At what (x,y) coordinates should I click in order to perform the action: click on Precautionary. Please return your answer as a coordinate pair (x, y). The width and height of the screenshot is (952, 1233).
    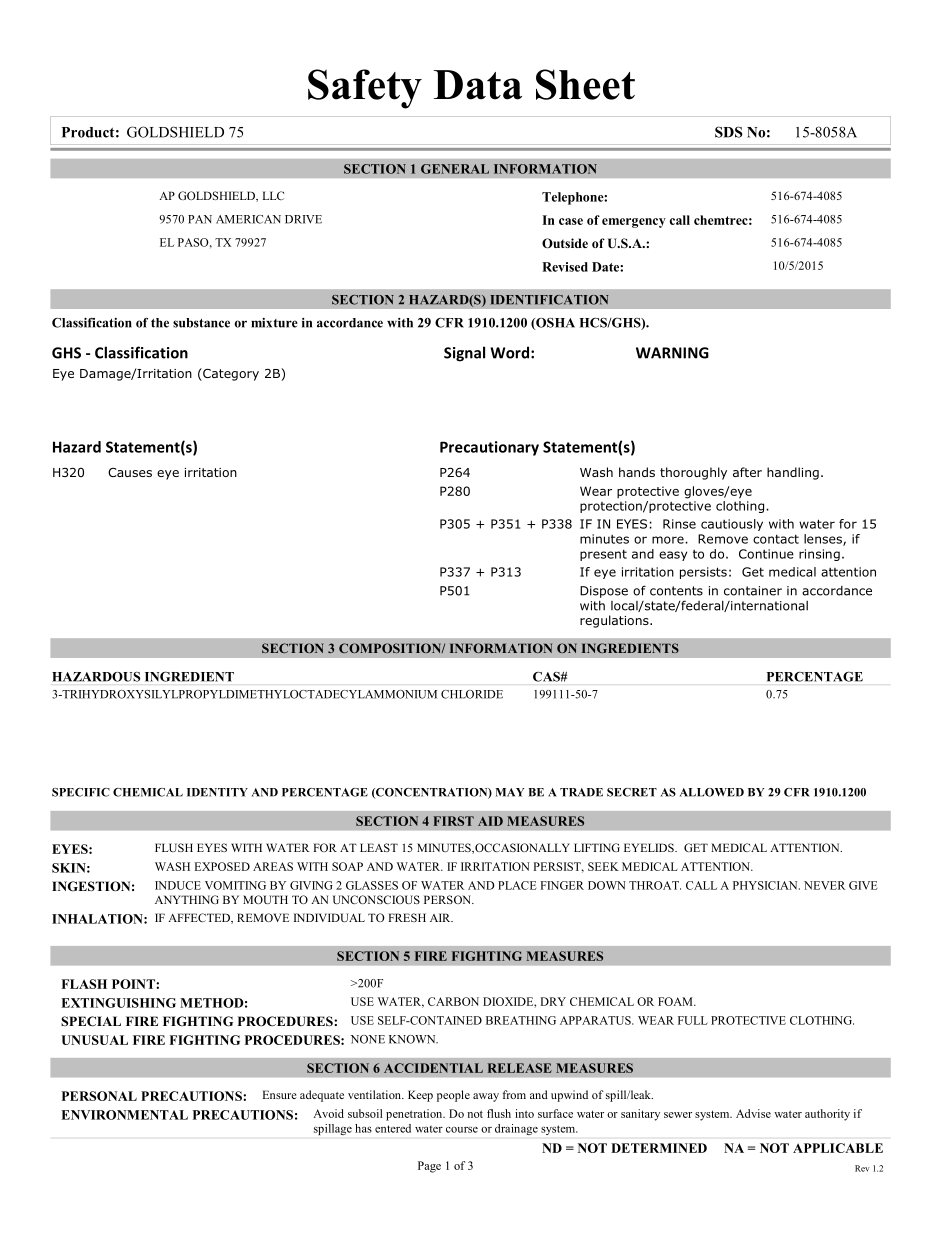
    Looking at the image, I should click on (489, 448).
